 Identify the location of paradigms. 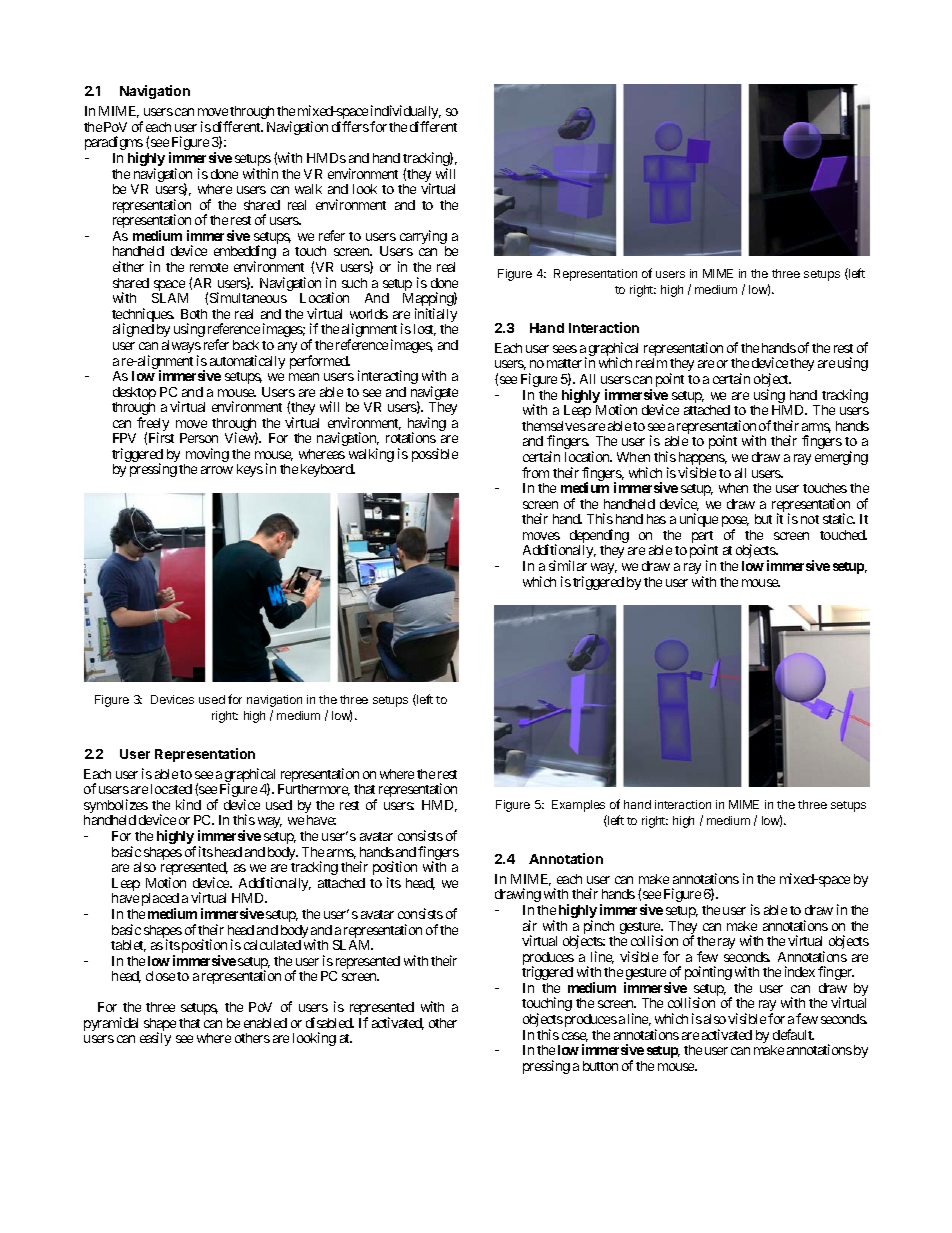
(114, 144).
